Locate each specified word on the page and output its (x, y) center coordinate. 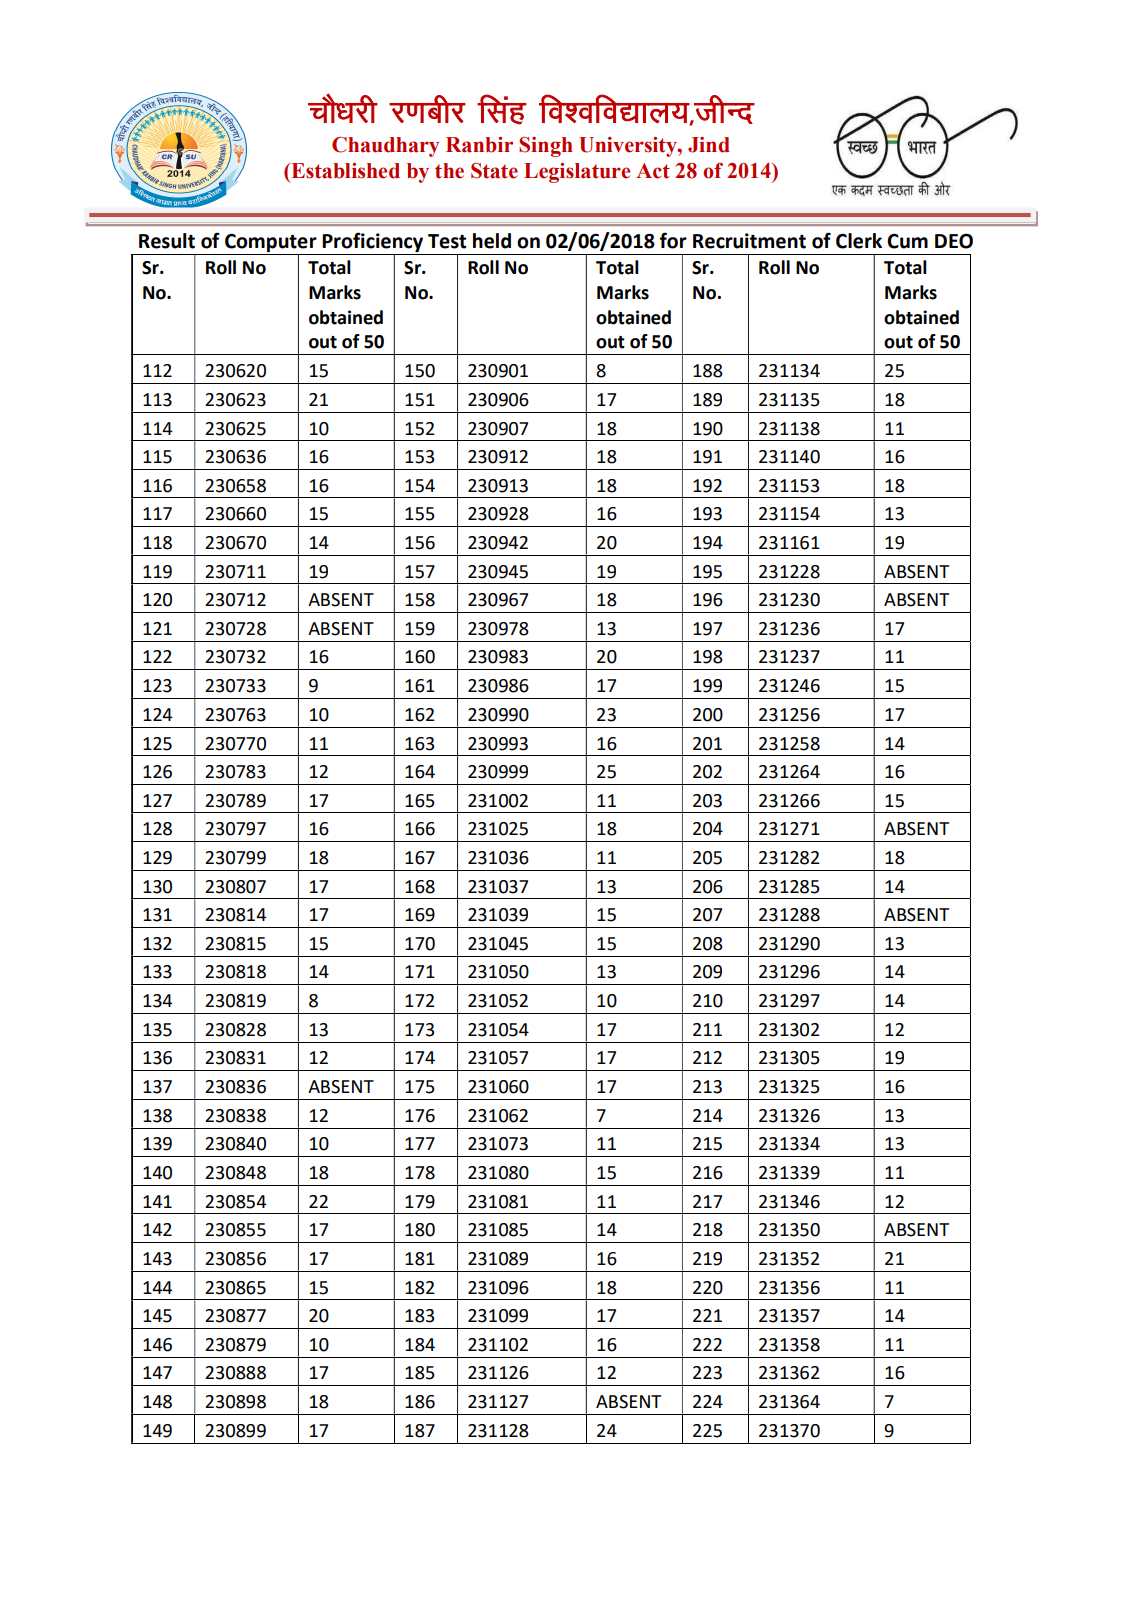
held (492, 241)
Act (653, 171)
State (494, 171)
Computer (271, 244)
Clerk (859, 241)
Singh (546, 147)
